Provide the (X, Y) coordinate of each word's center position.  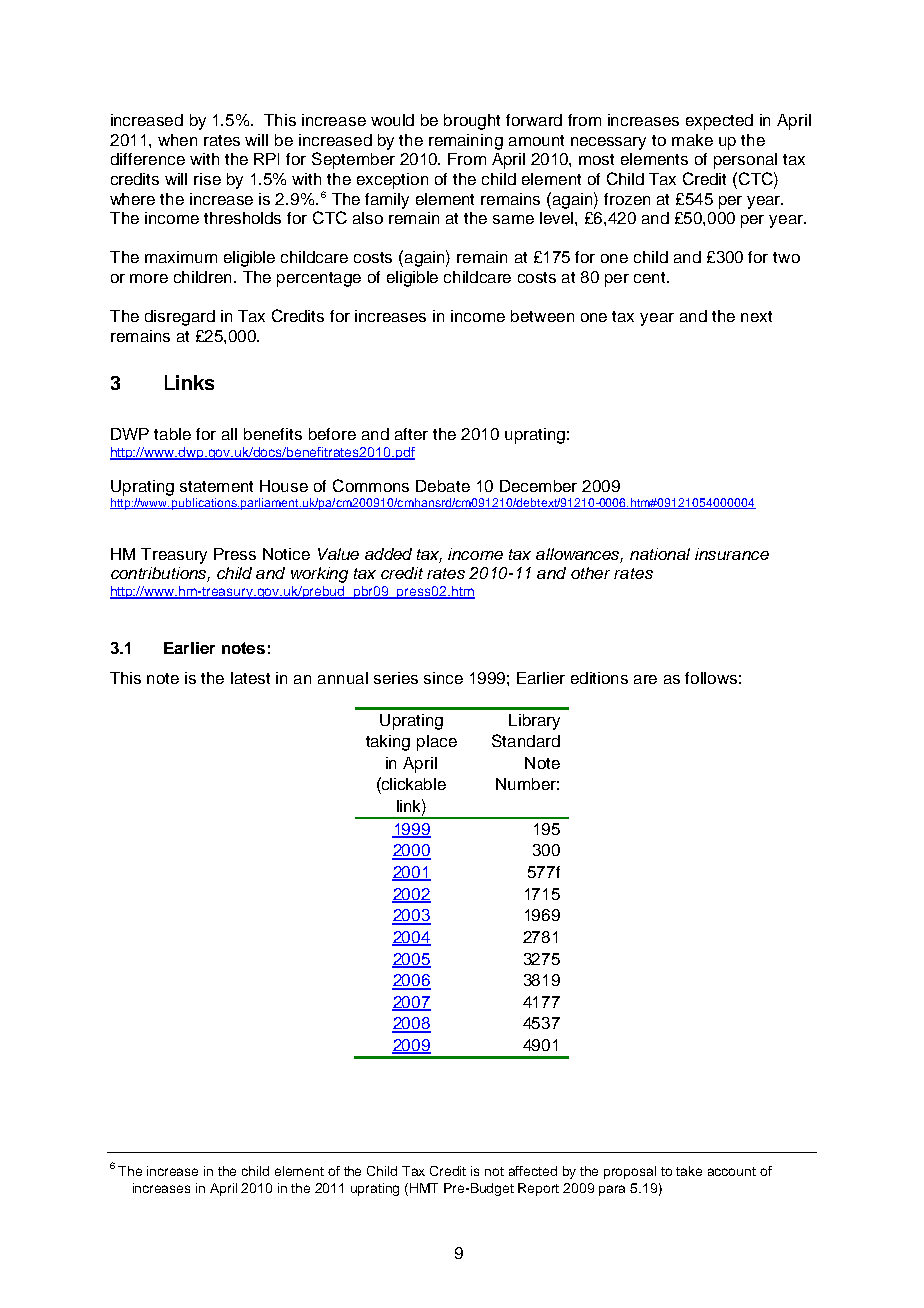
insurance (732, 554)
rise (207, 179)
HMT (424, 1188)
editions (599, 678)
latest (250, 678)
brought (472, 122)
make (692, 140)
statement (216, 486)
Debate (443, 486)
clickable (413, 783)
